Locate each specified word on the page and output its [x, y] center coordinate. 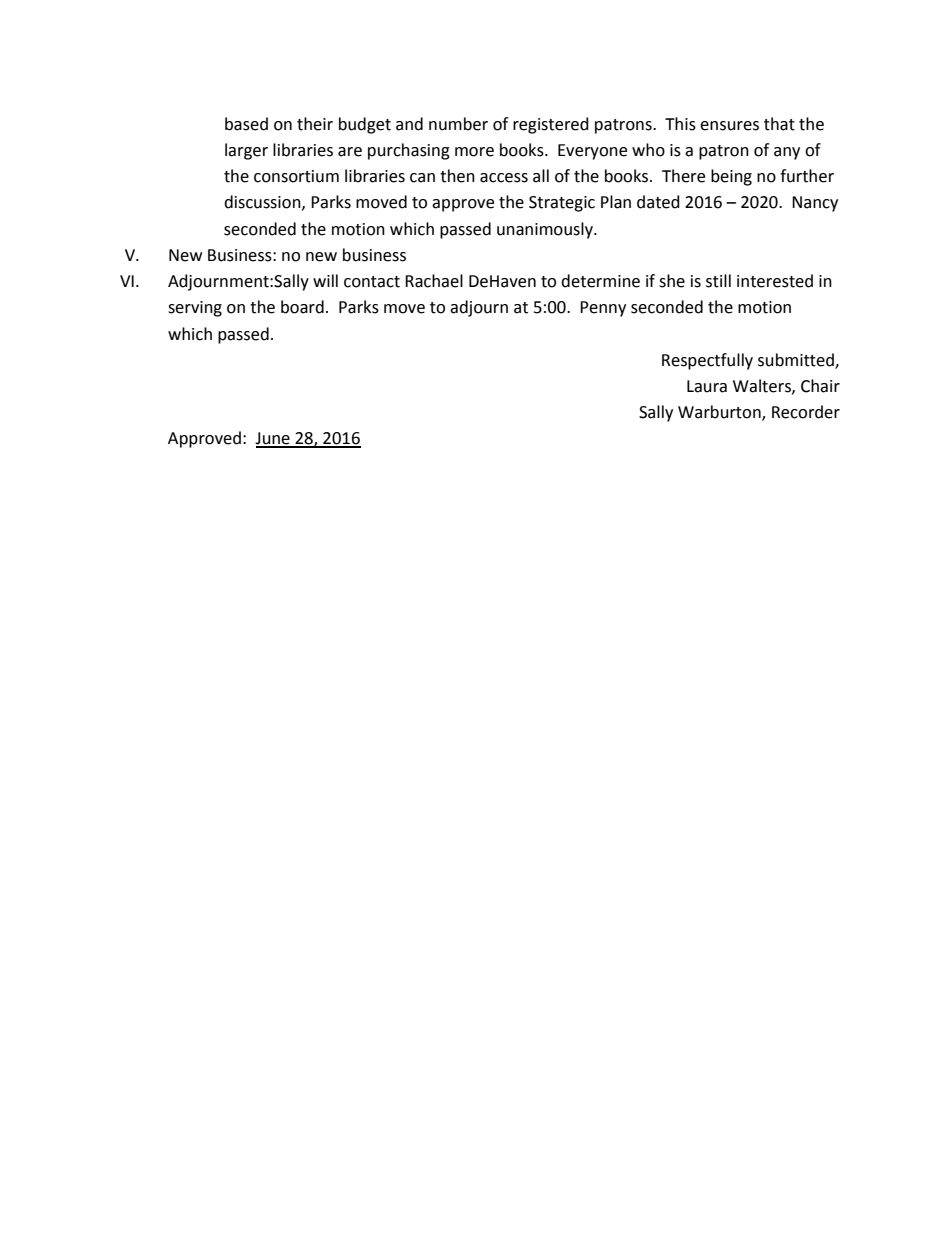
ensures [729, 126]
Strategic [562, 204]
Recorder [806, 412]
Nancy [815, 204]
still [718, 281]
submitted [797, 360]
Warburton [720, 413]
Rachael [434, 281]
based [246, 124]
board [302, 307]
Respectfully [707, 361]
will [325, 280]
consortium [296, 176]
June [273, 439]
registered [551, 125]
